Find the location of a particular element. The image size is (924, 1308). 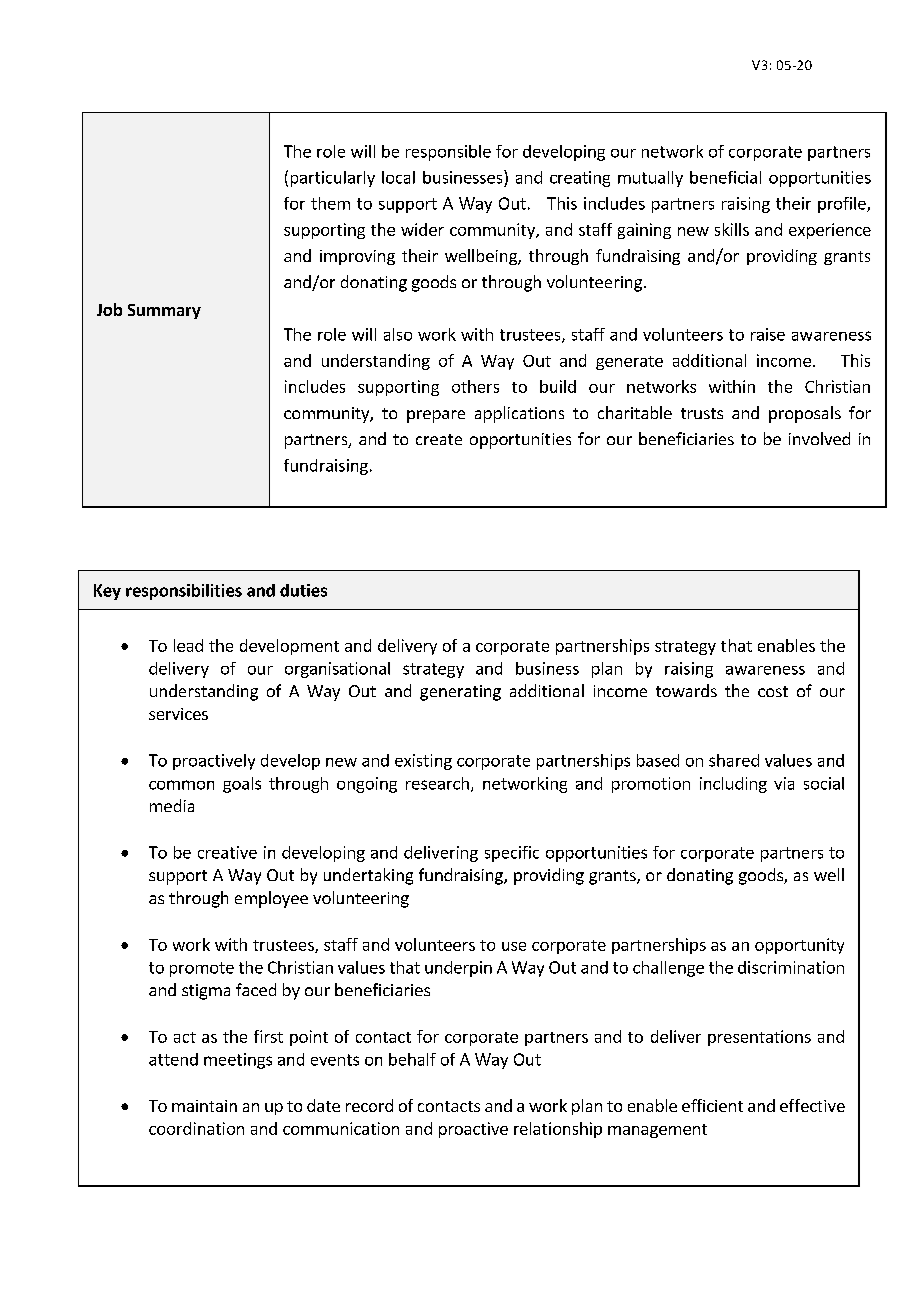

maintain is located at coordinates (204, 1106).
